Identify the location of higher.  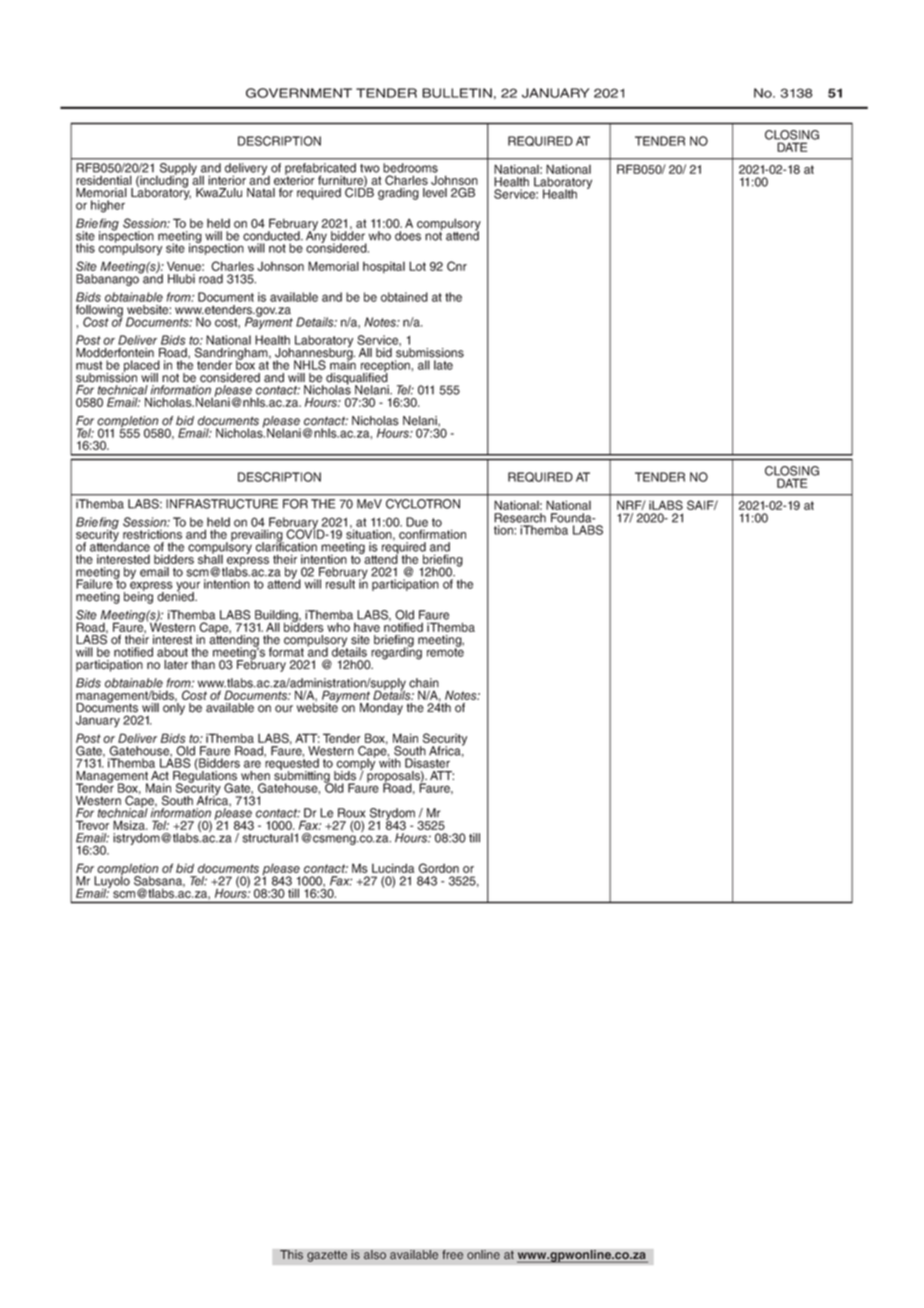
(108, 206).
